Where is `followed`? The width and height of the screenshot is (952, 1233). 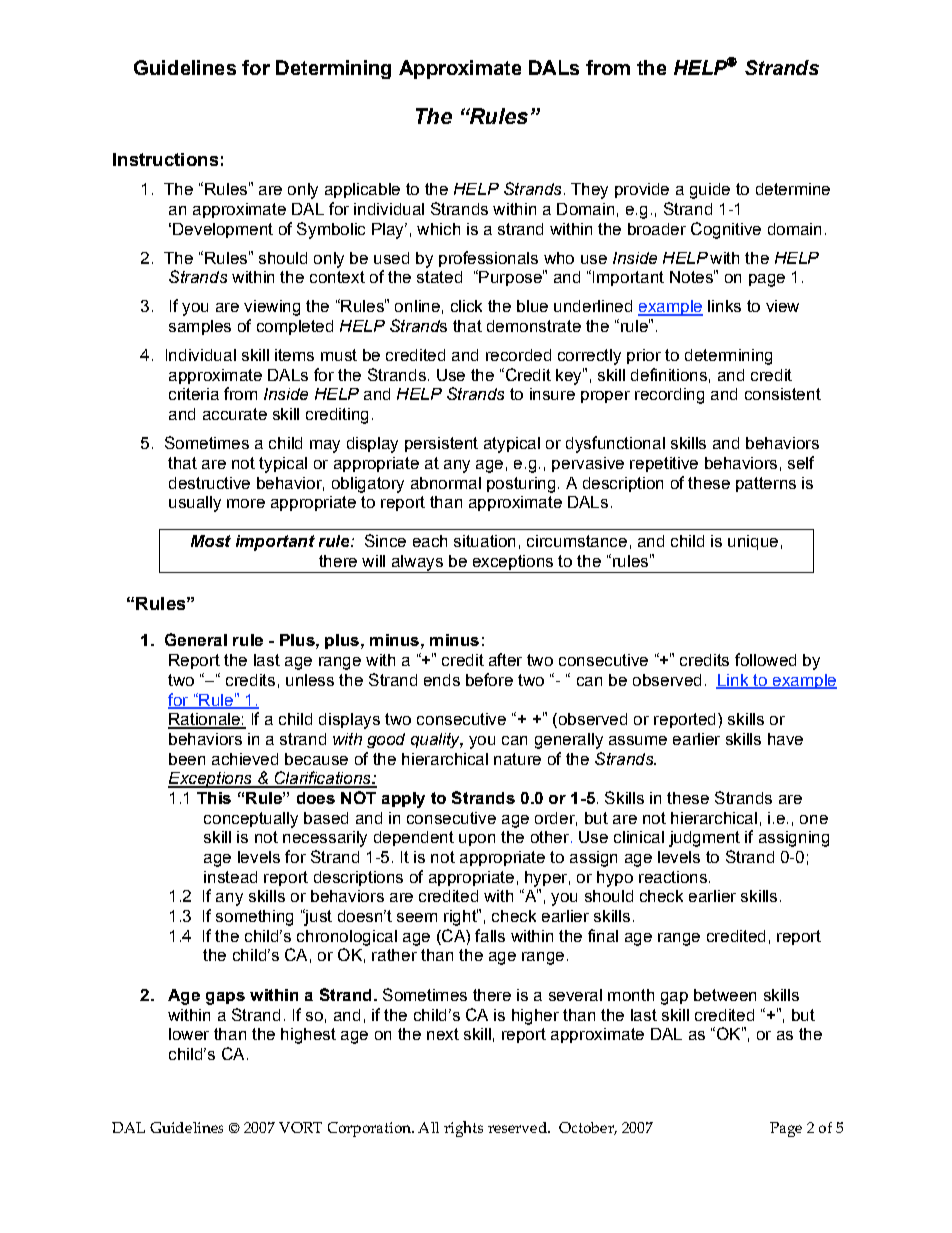 followed is located at coordinates (765, 659).
